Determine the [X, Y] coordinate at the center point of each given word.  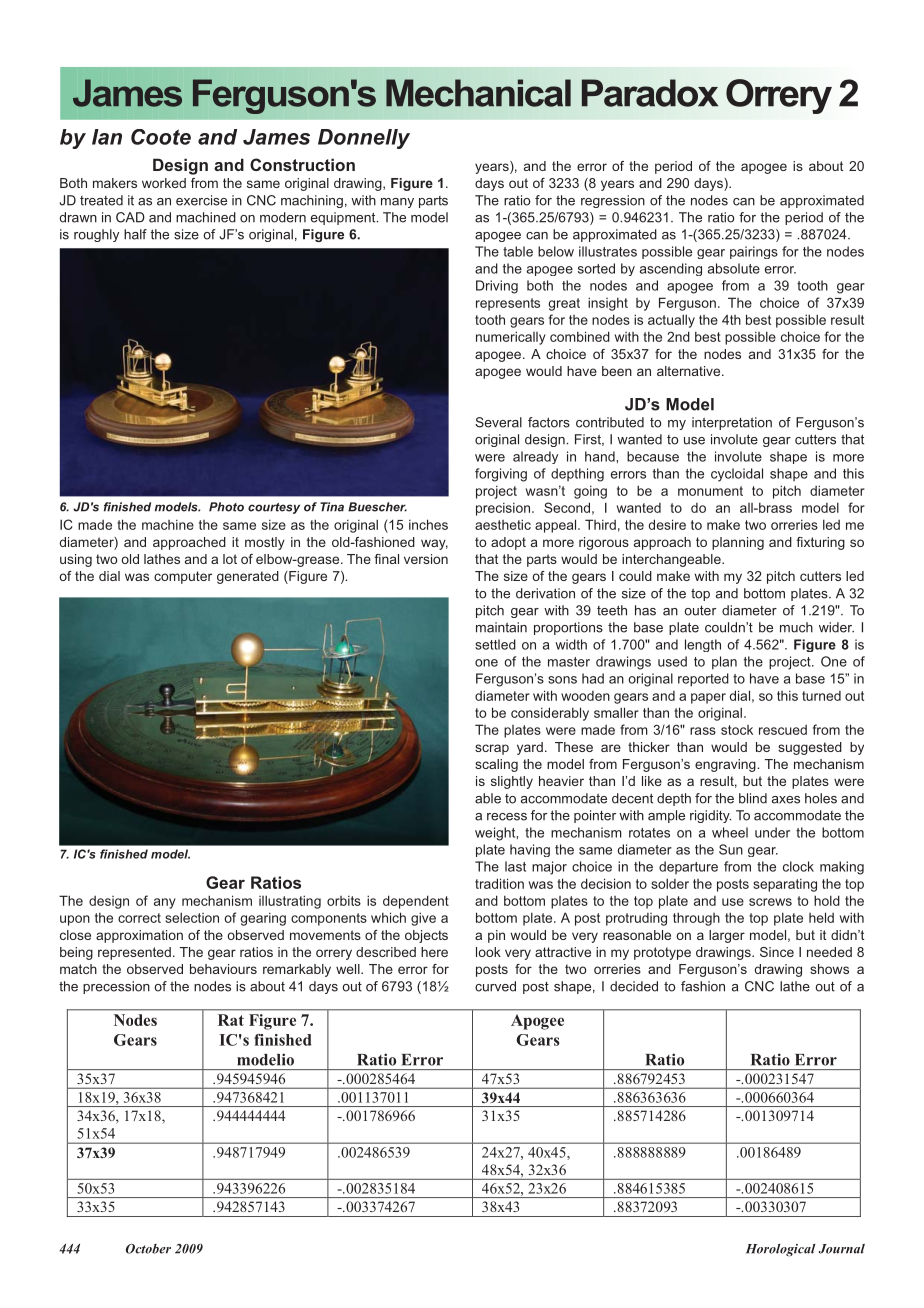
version [426, 559]
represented [134, 953]
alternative [690, 371]
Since [777, 952]
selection [192, 917]
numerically [511, 338]
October [148, 1249]
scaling [496, 765]
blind [753, 798]
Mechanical [478, 93]
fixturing [820, 543]
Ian [107, 137]
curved [495, 986]
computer [183, 577]
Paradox [650, 93]
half [135, 234]
